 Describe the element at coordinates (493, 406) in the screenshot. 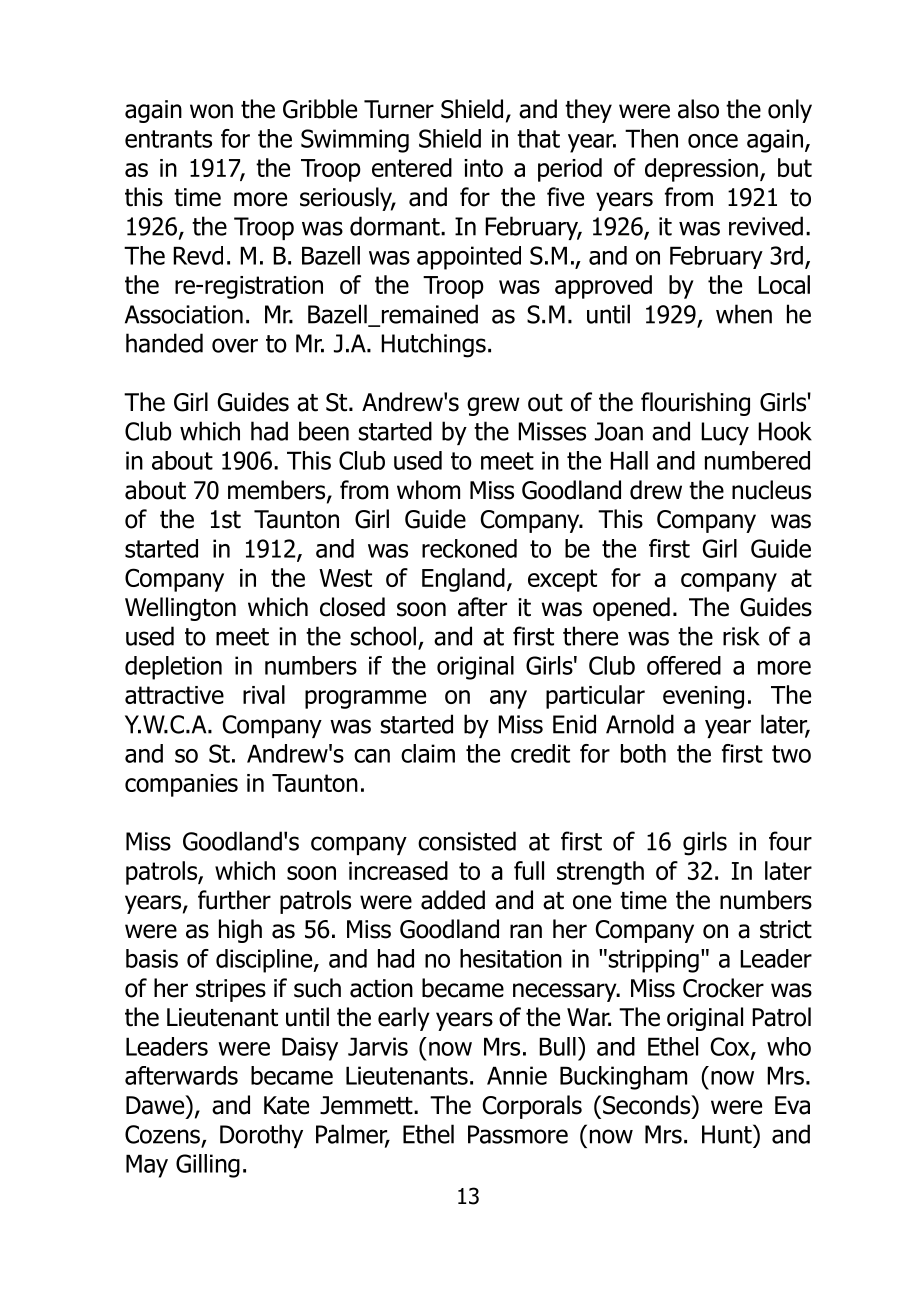

I see `grew` at that location.
